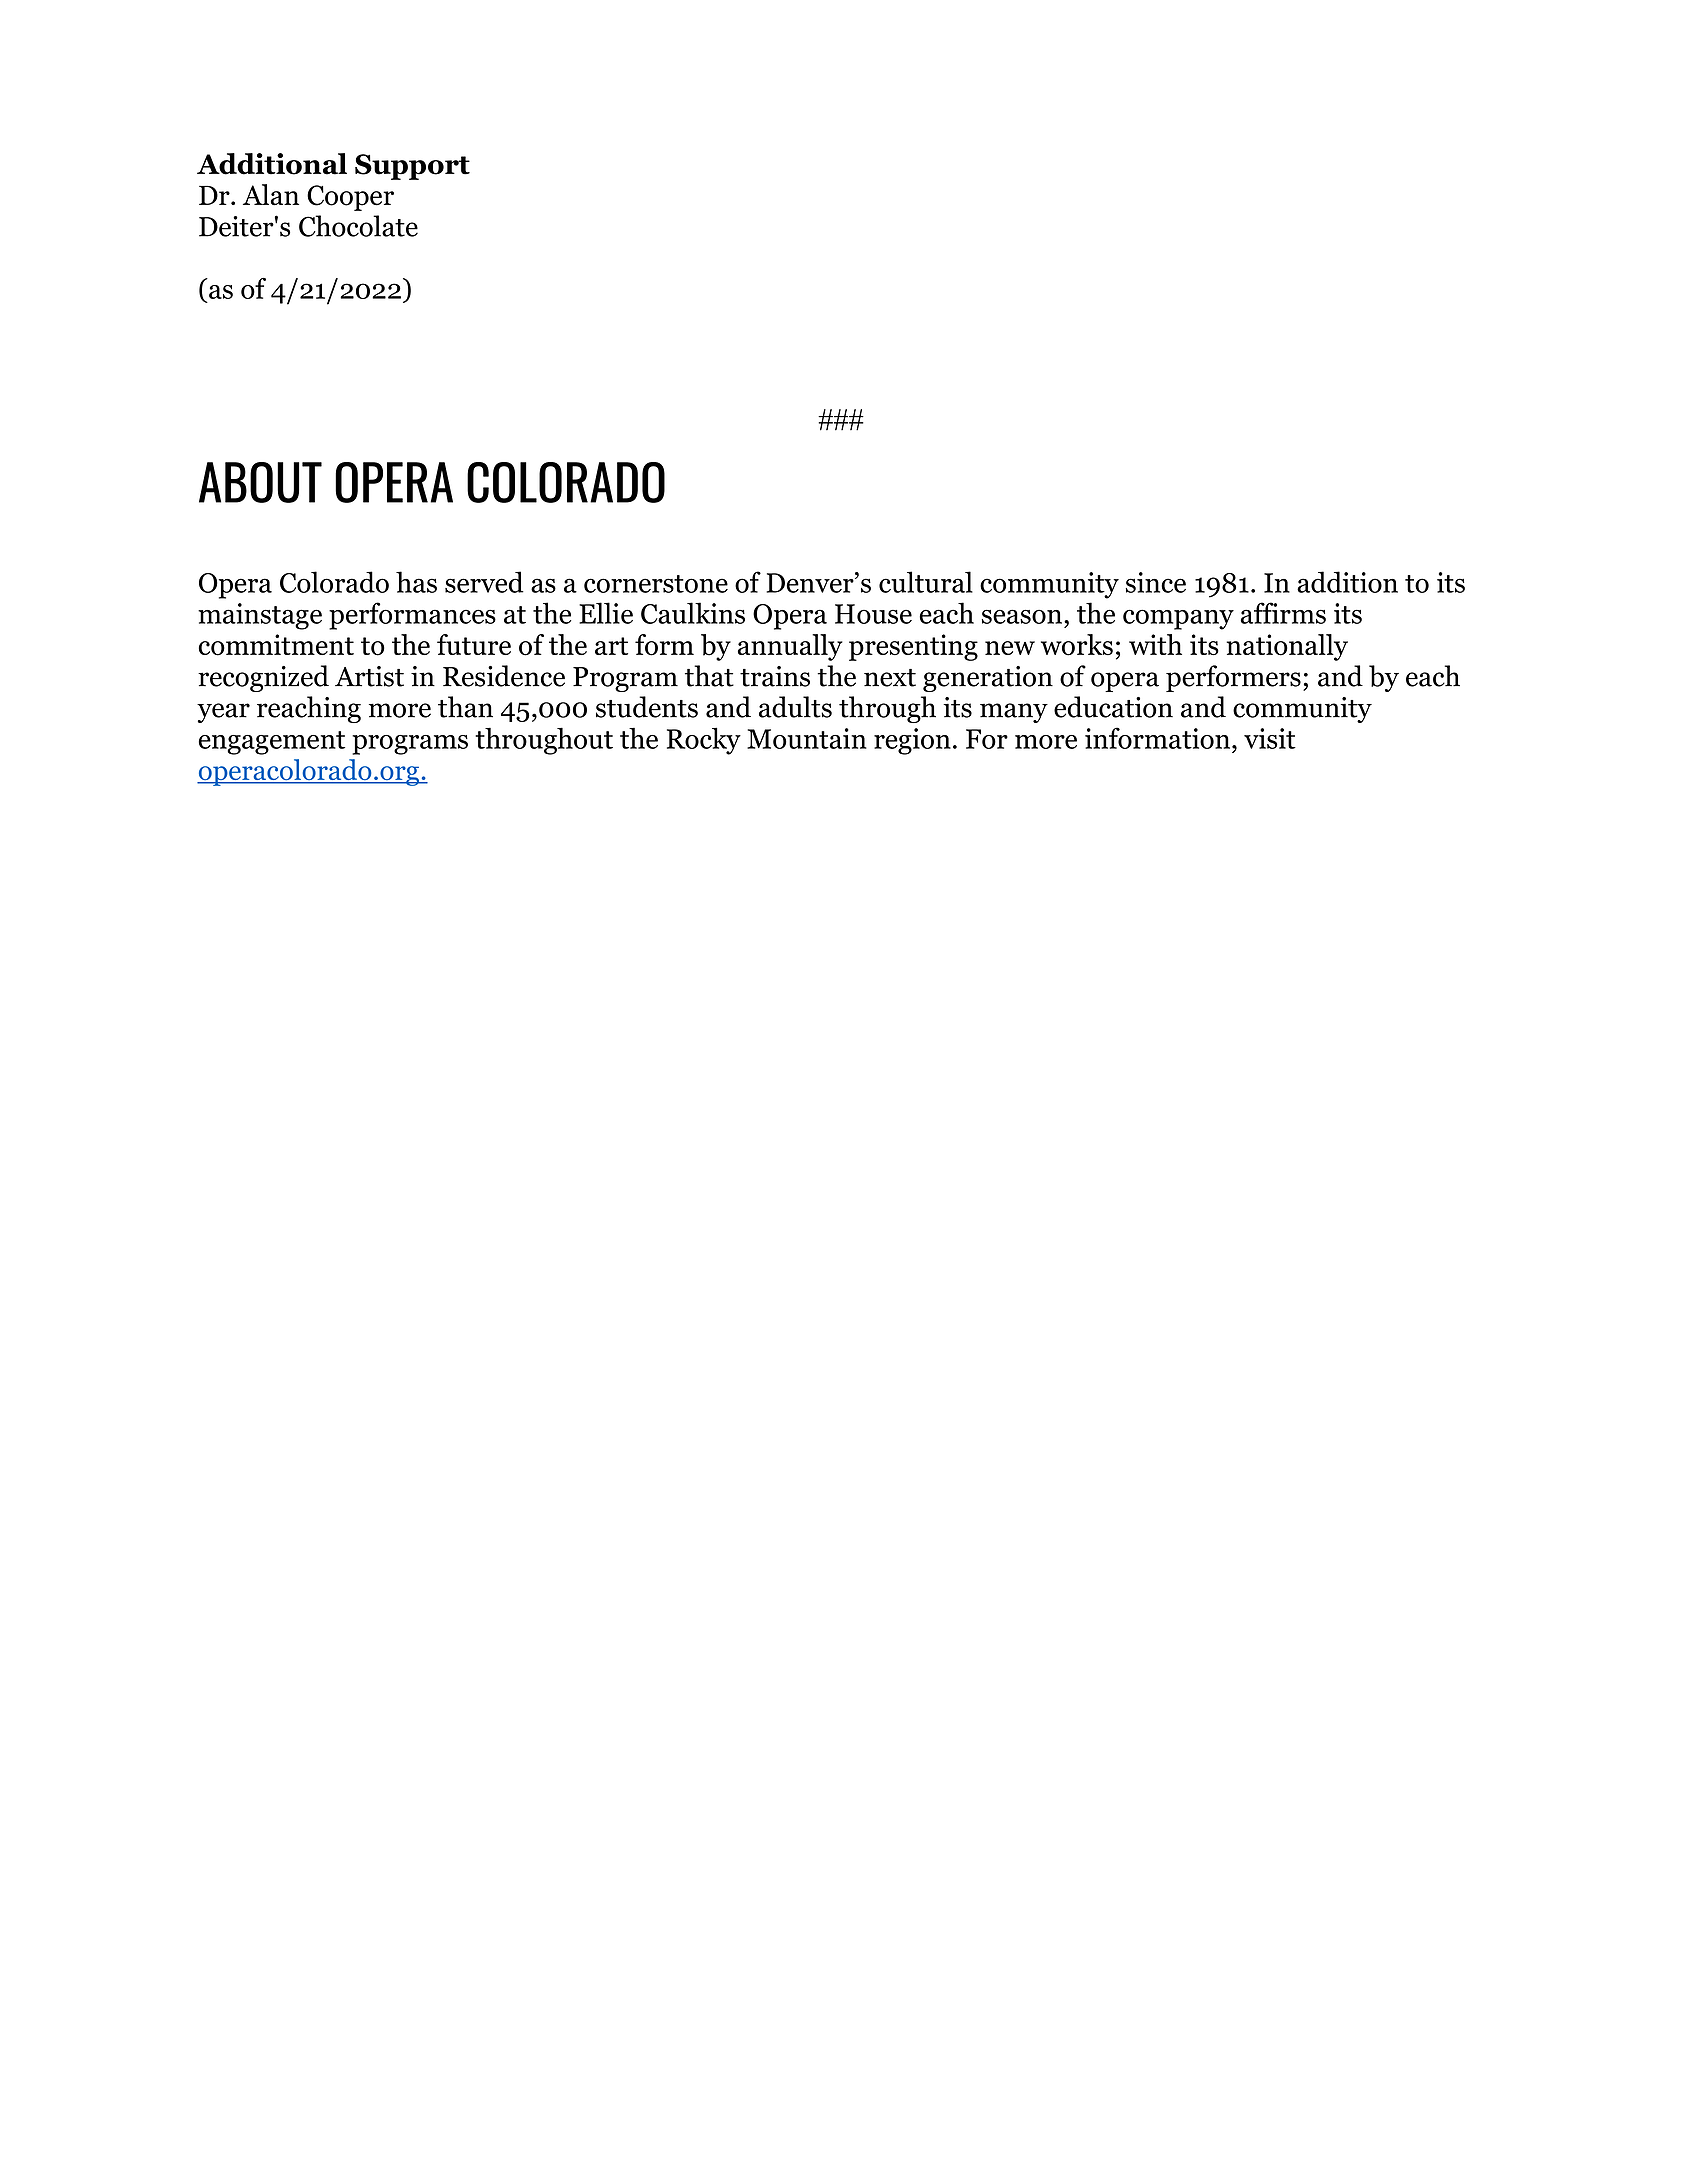 This screenshot has height=2177, width=1682. I want to click on engagement, so click(272, 743).
